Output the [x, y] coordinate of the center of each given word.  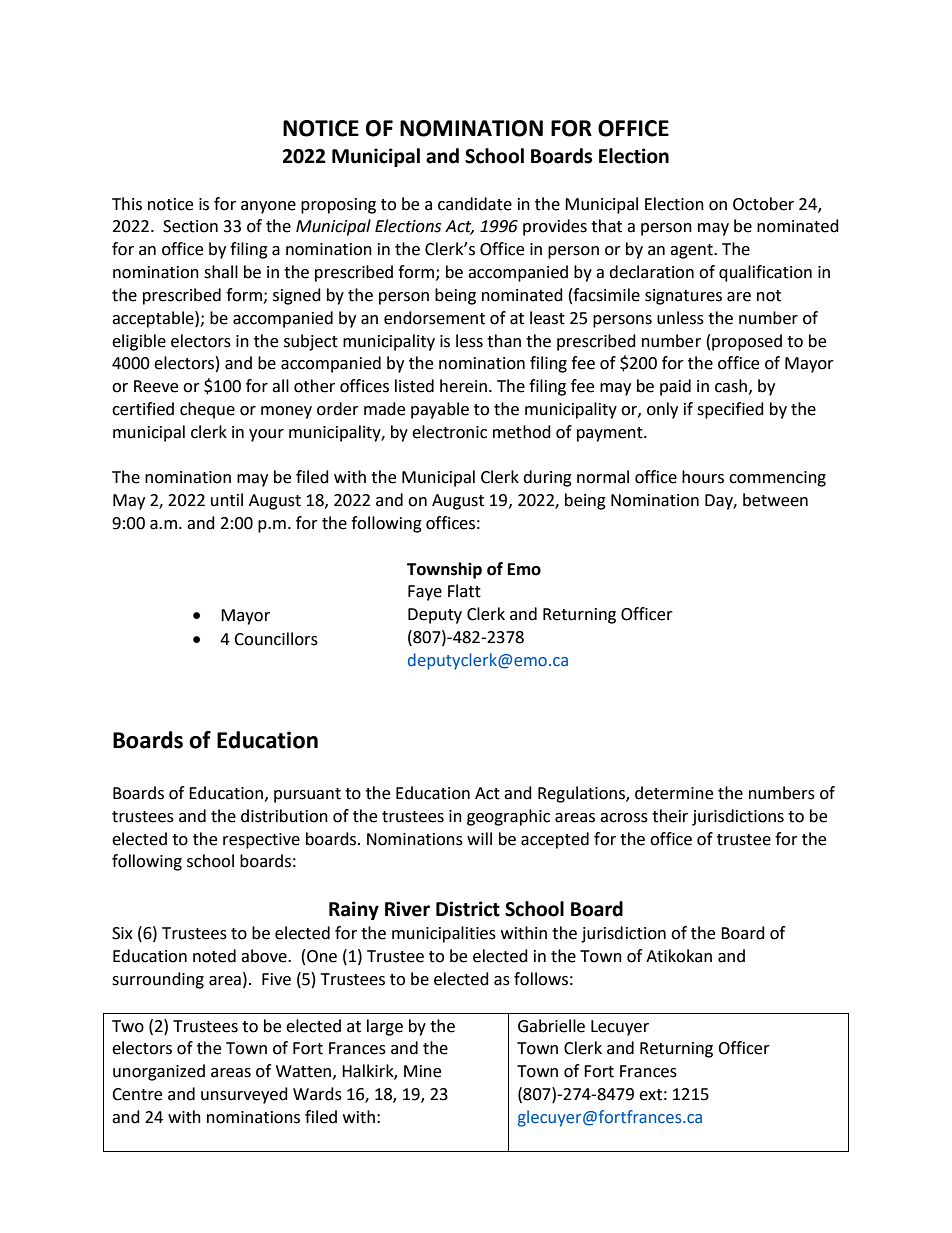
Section [190, 226]
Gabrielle [551, 1026]
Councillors [276, 639]
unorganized [159, 1072]
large [385, 1027]
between [775, 500]
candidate [475, 204]
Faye [425, 593]
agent [692, 251]
